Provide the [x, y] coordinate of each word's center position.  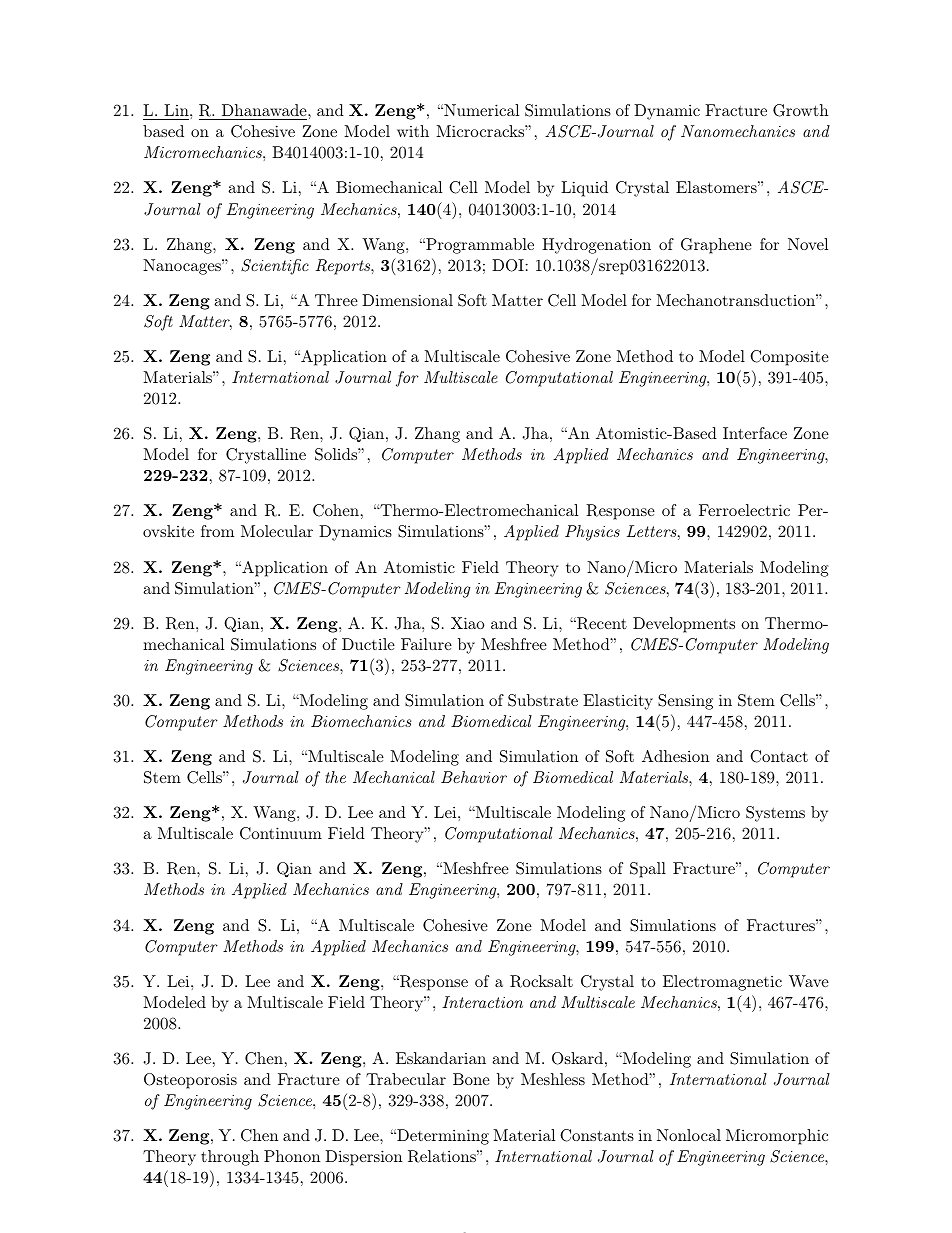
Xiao [467, 623]
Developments [684, 625]
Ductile [368, 644]
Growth [800, 110]
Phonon [292, 1156]
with [413, 131]
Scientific [275, 267]
